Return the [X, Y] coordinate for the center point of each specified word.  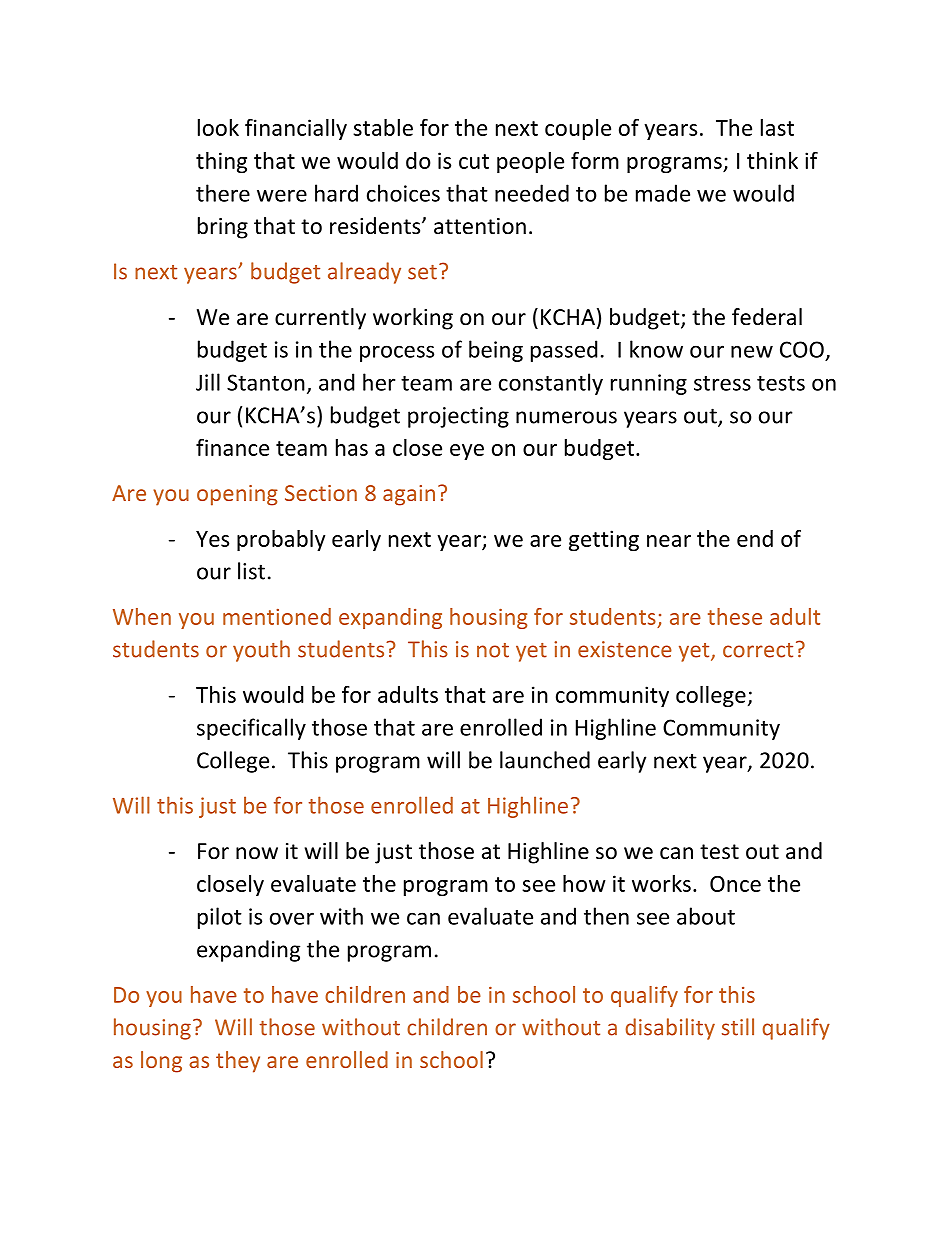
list [251, 571]
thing [221, 162]
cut [474, 161]
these [735, 616]
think [772, 160]
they [238, 1062]
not [493, 650]
